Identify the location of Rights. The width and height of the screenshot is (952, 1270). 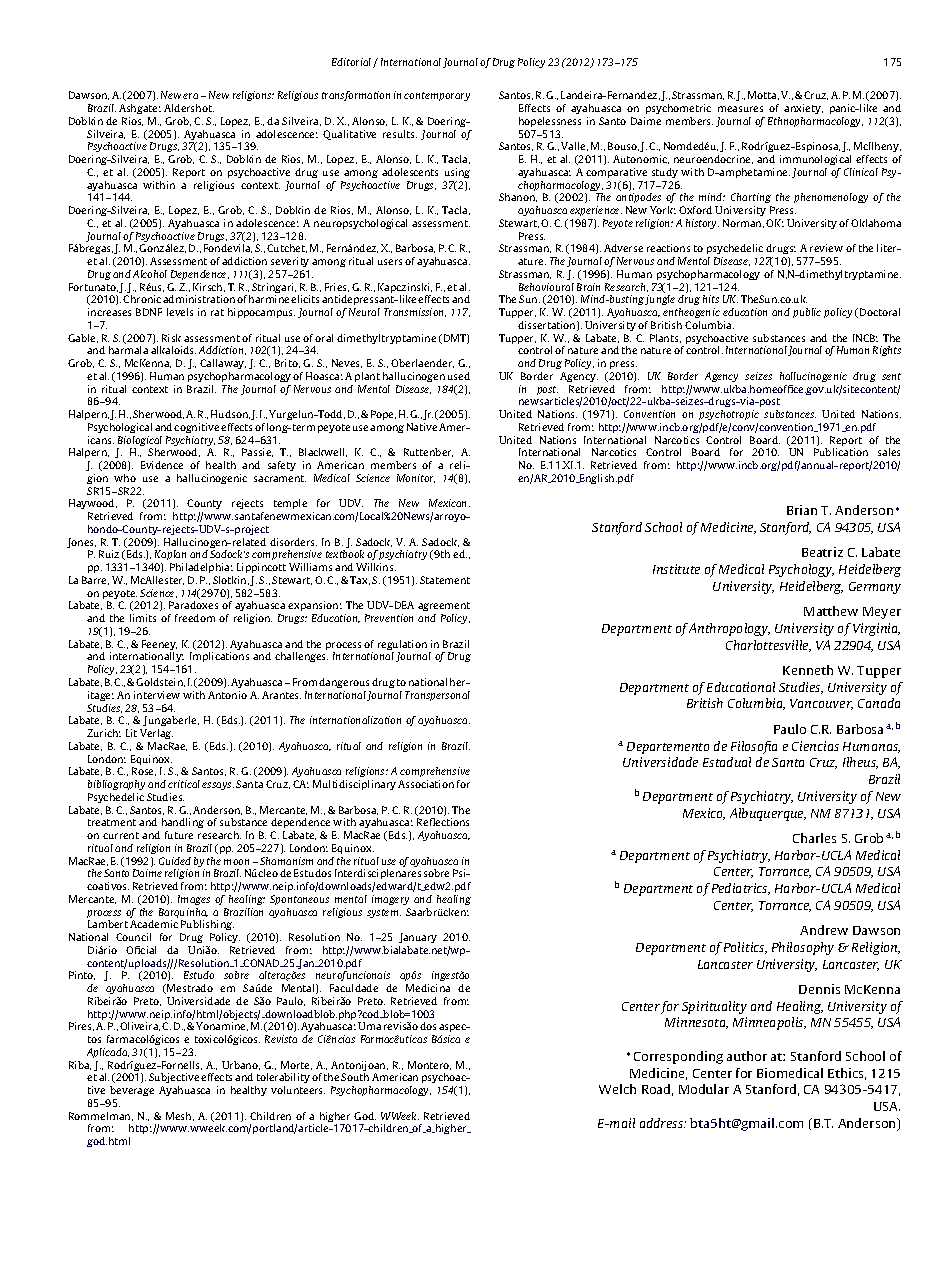
(887, 351).
